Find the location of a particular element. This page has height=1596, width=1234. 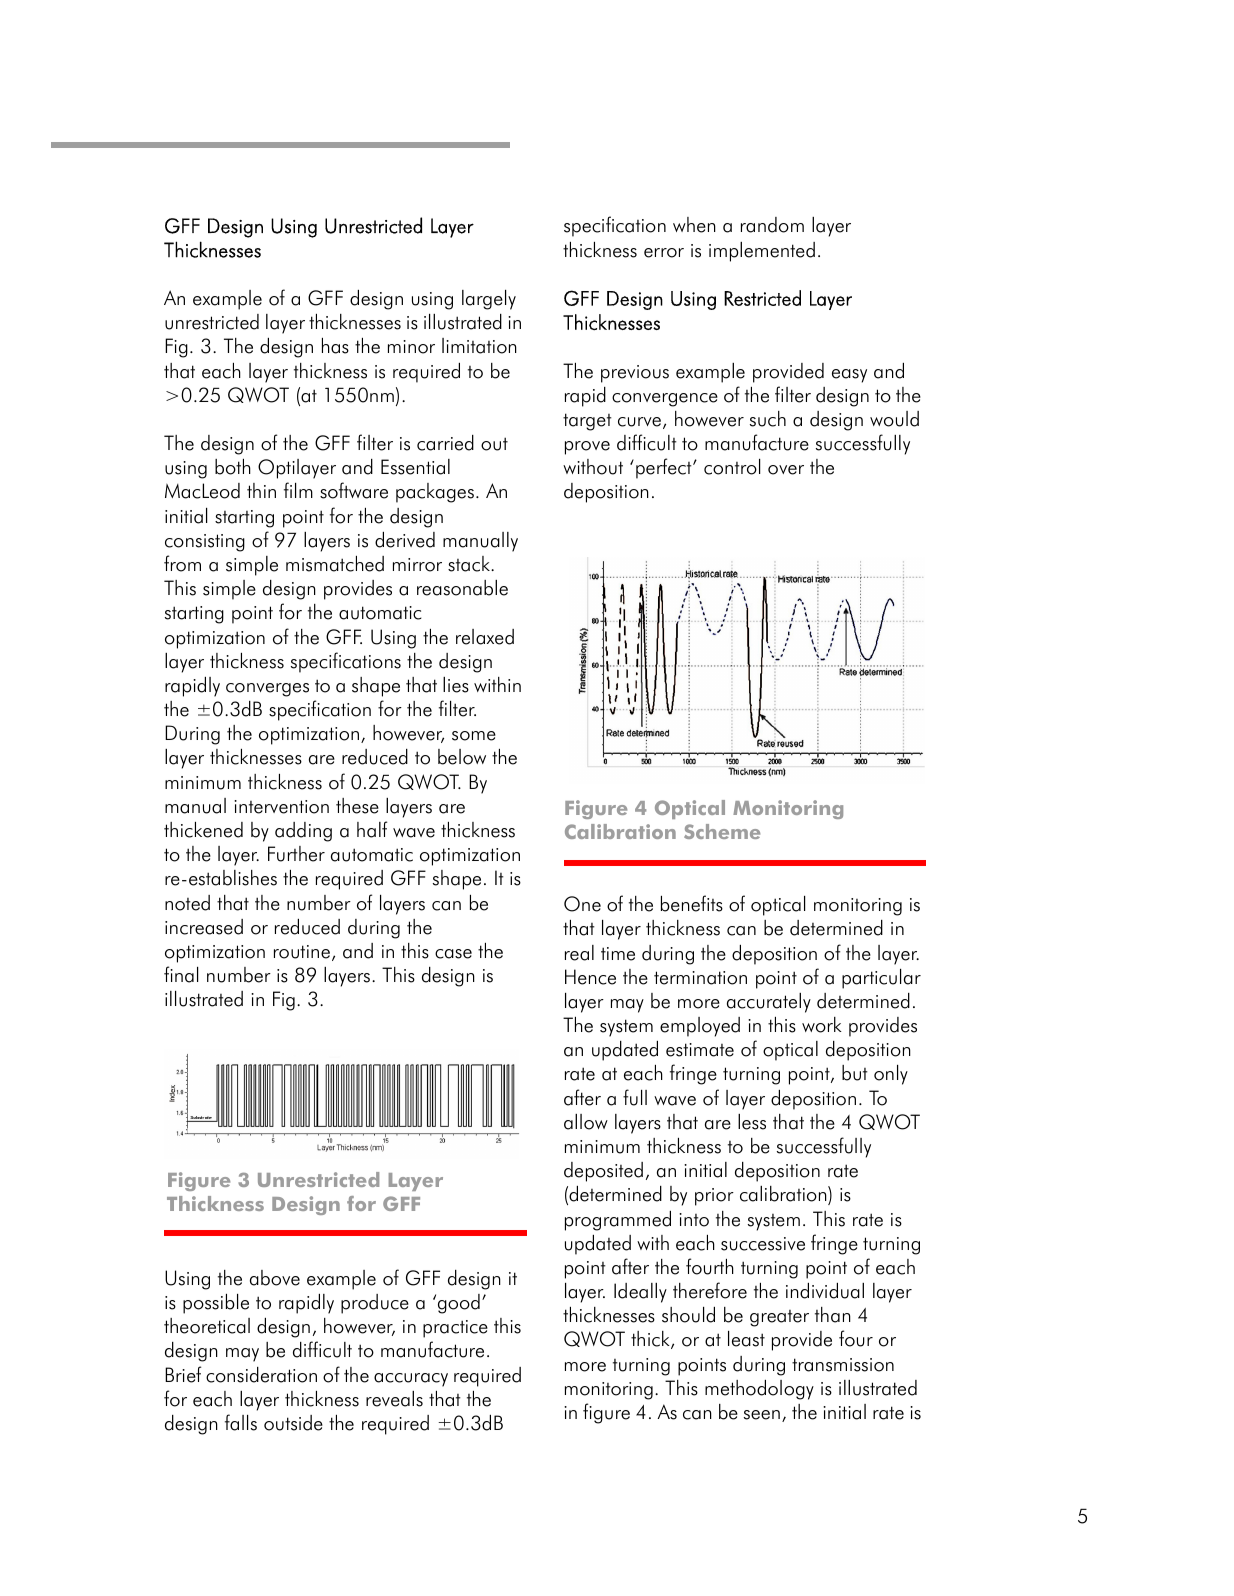

practice is located at coordinates (455, 1329).
